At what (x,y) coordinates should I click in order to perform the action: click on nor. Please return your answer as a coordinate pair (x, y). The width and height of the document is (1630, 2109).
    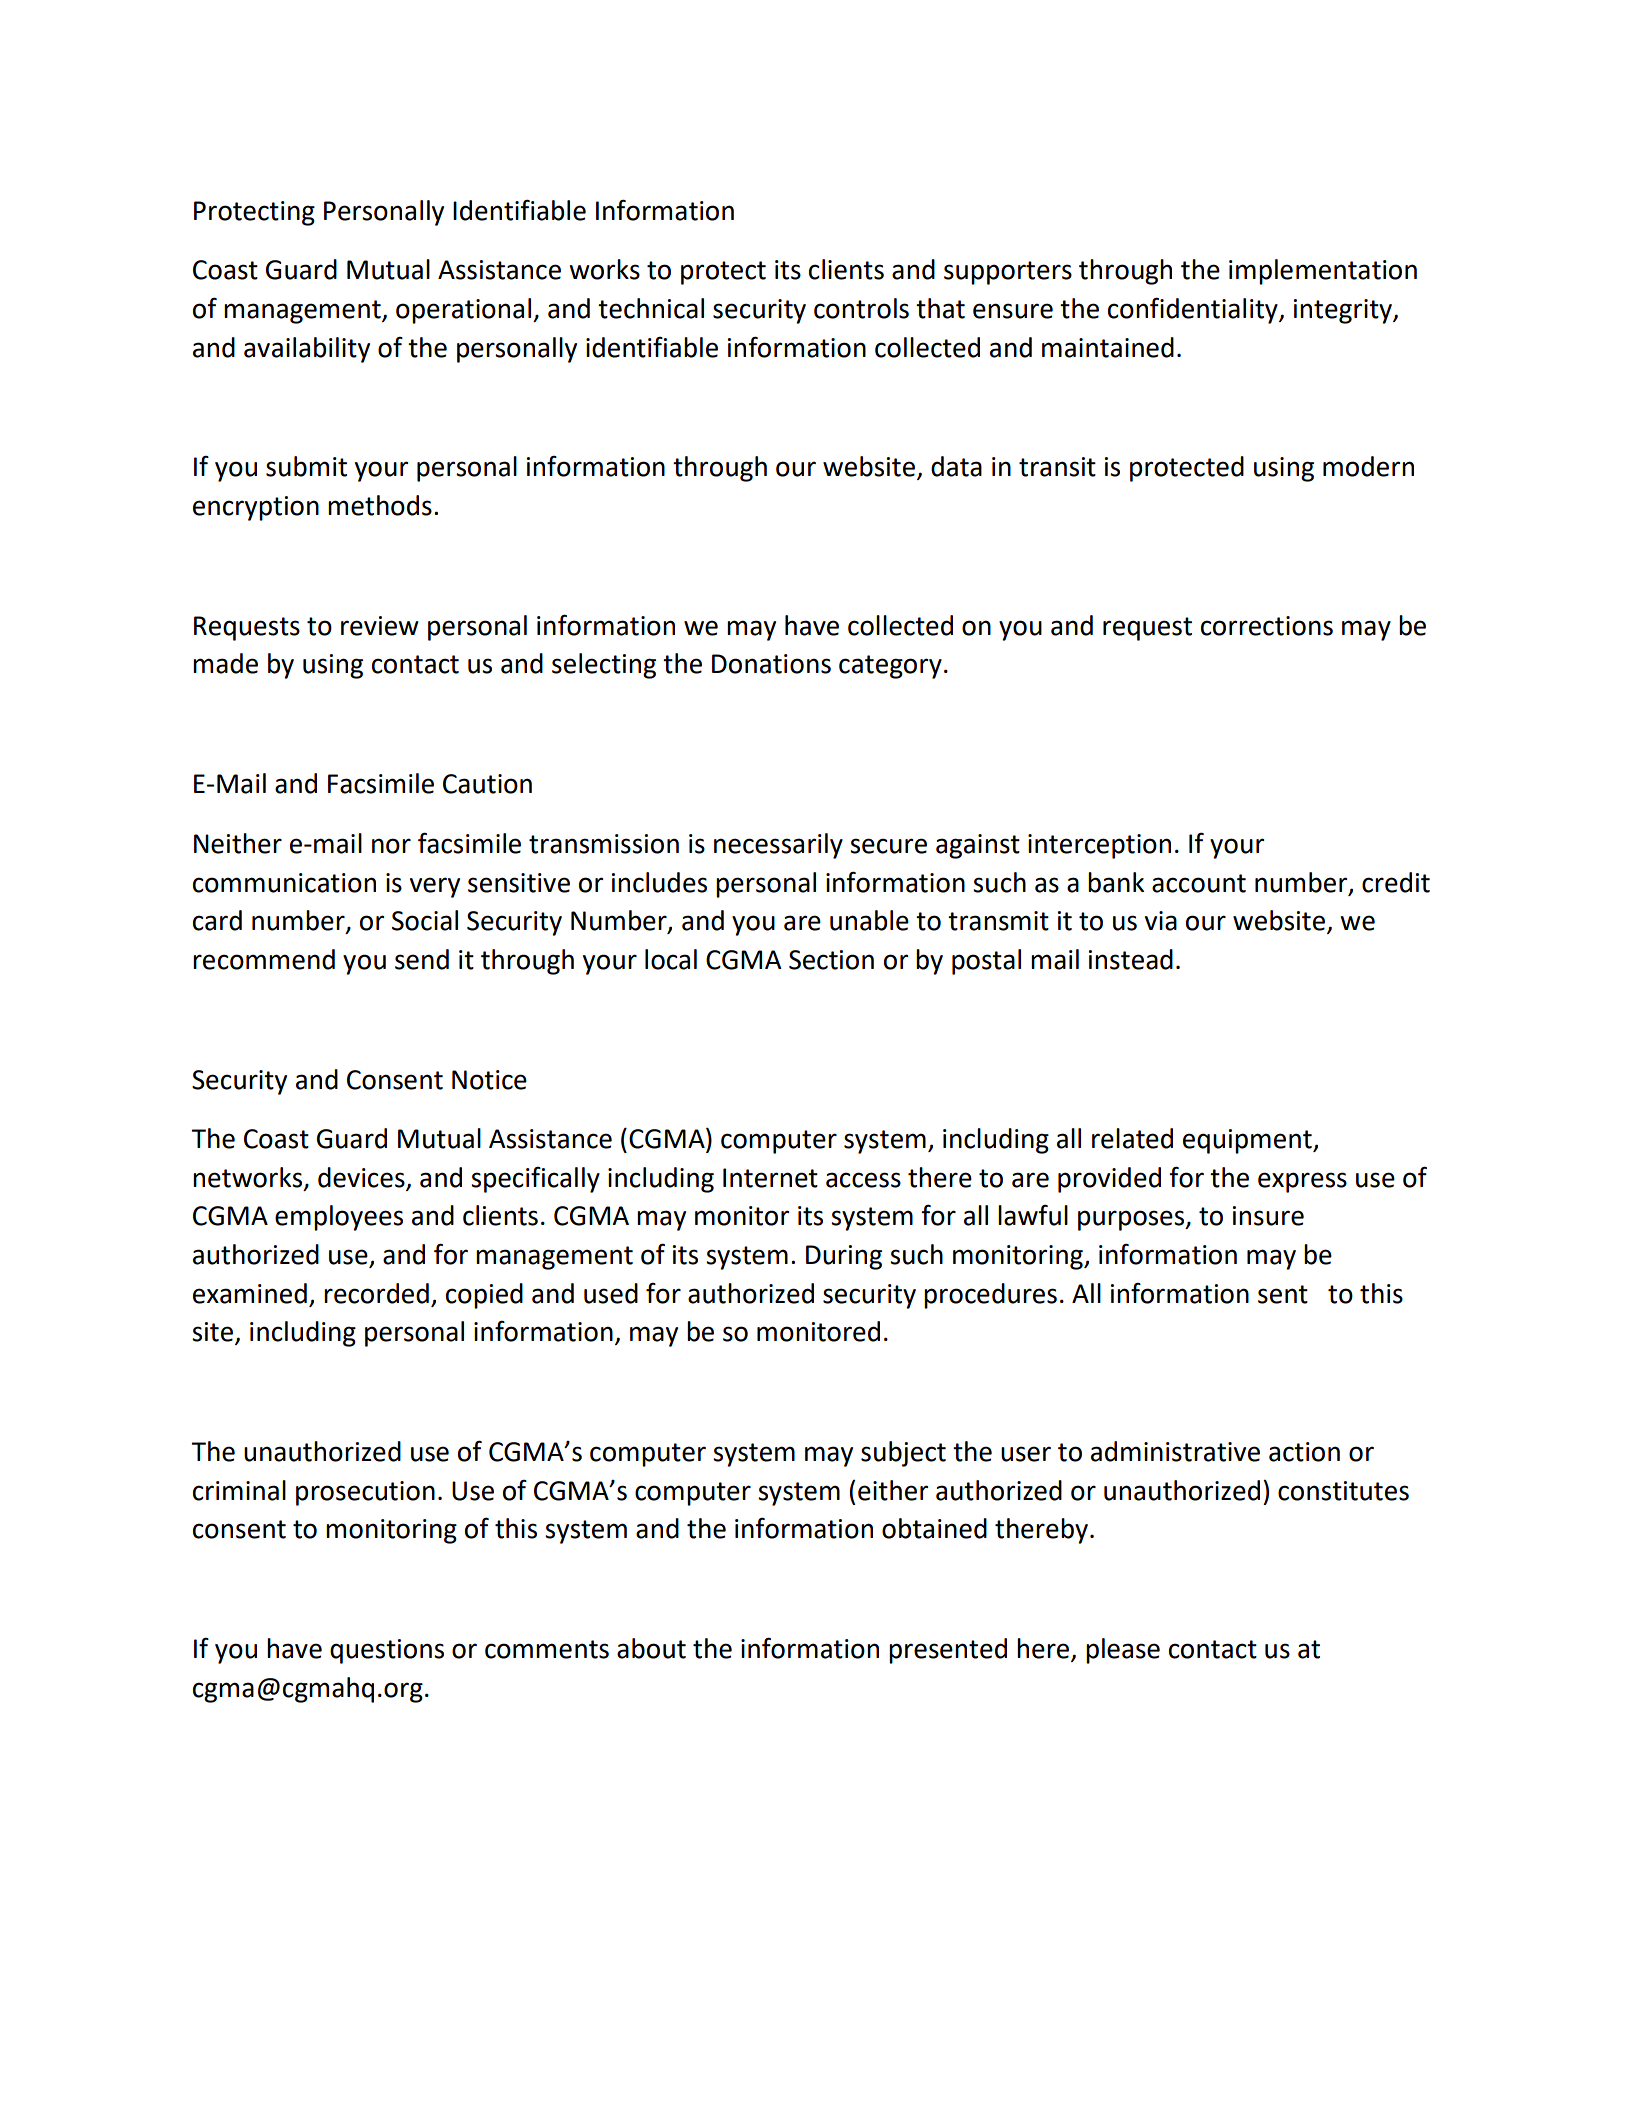
    Looking at the image, I should click on (391, 846).
